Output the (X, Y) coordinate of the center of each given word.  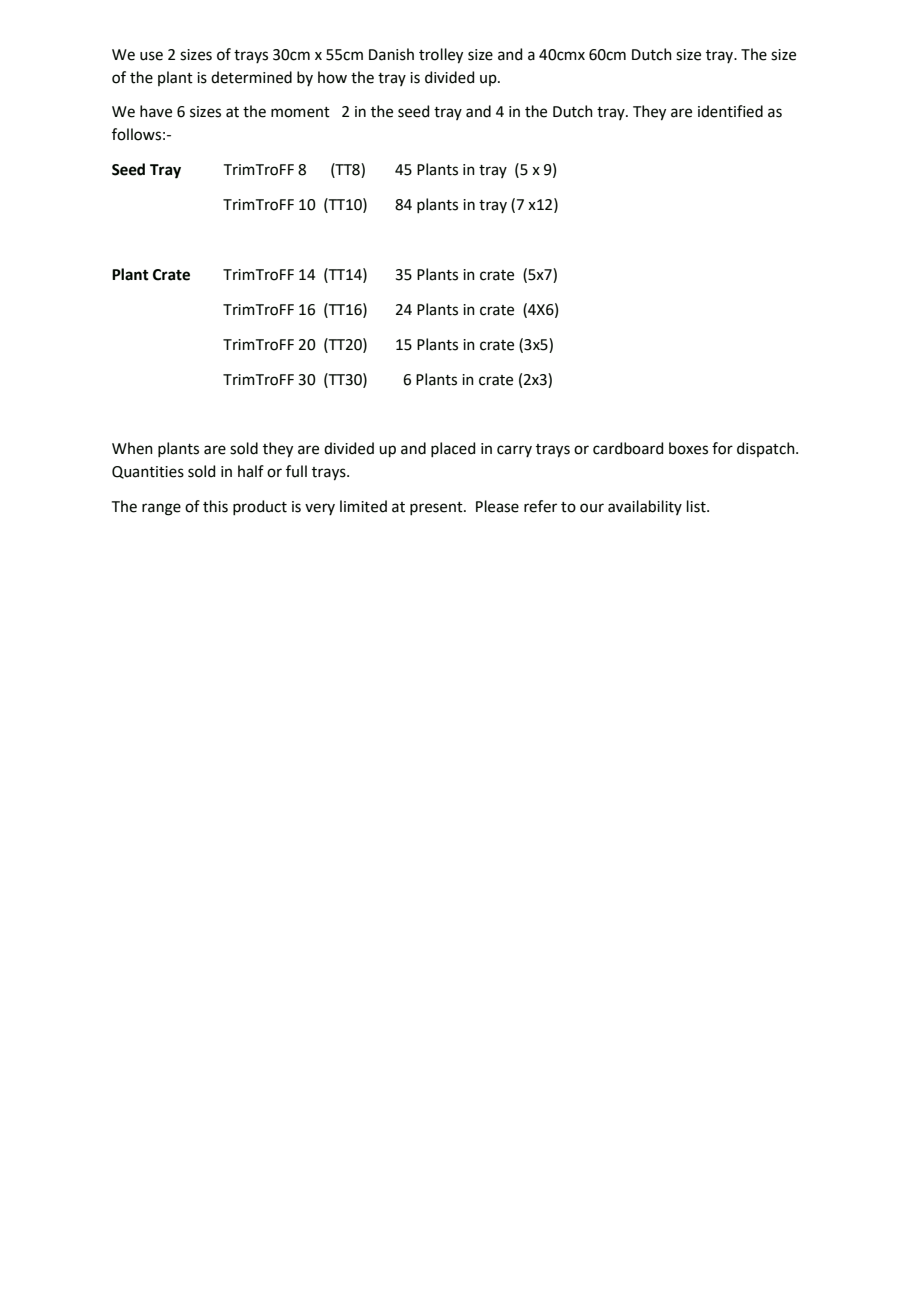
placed (453, 449)
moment (300, 112)
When (132, 448)
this (215, 506)
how (332, 77)
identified (730, 111)
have (156, 111)
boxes (688, 448)
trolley (441, 56)
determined (251, 77)
